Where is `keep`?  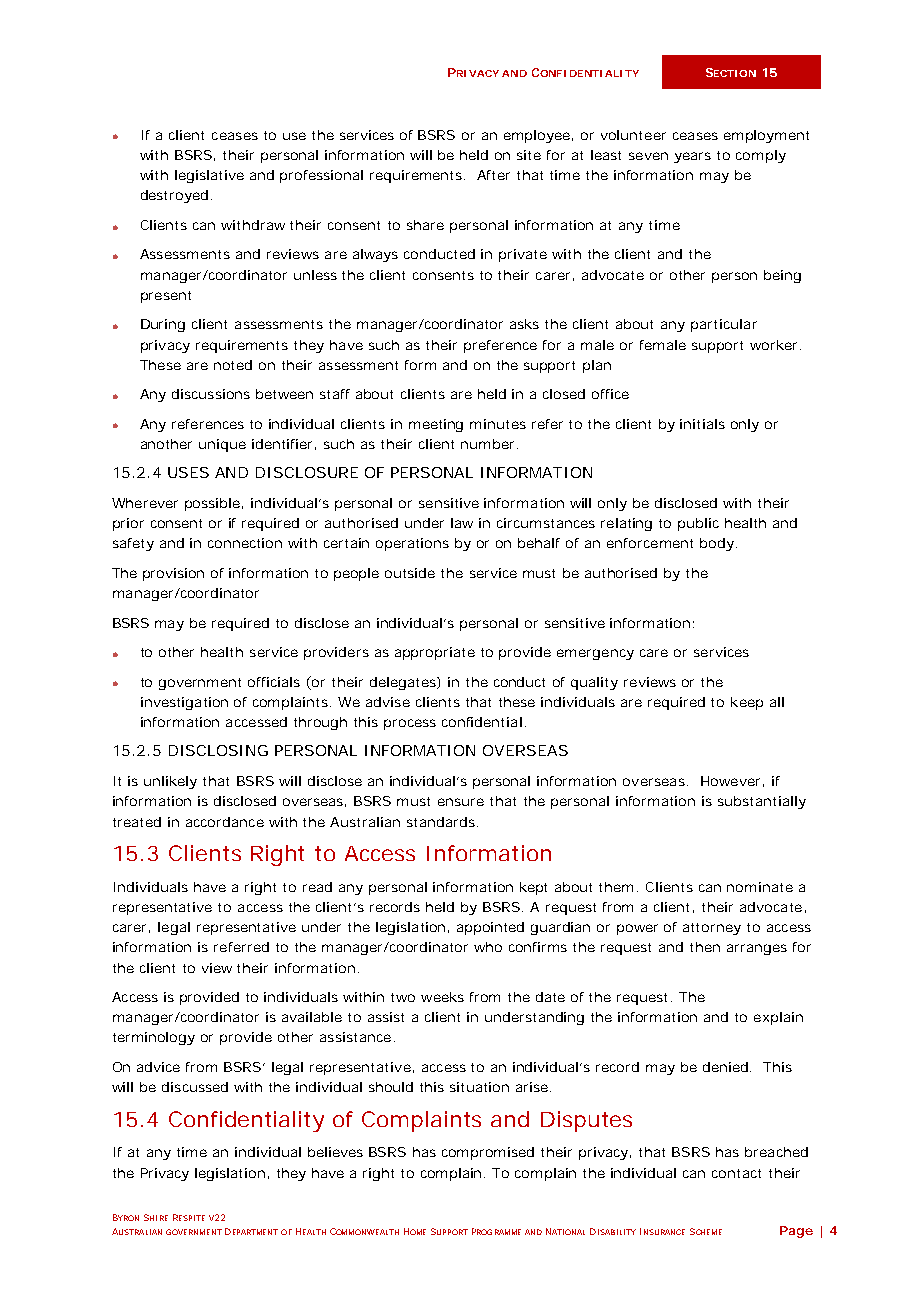 keep is located at coordinates (747, 703).
